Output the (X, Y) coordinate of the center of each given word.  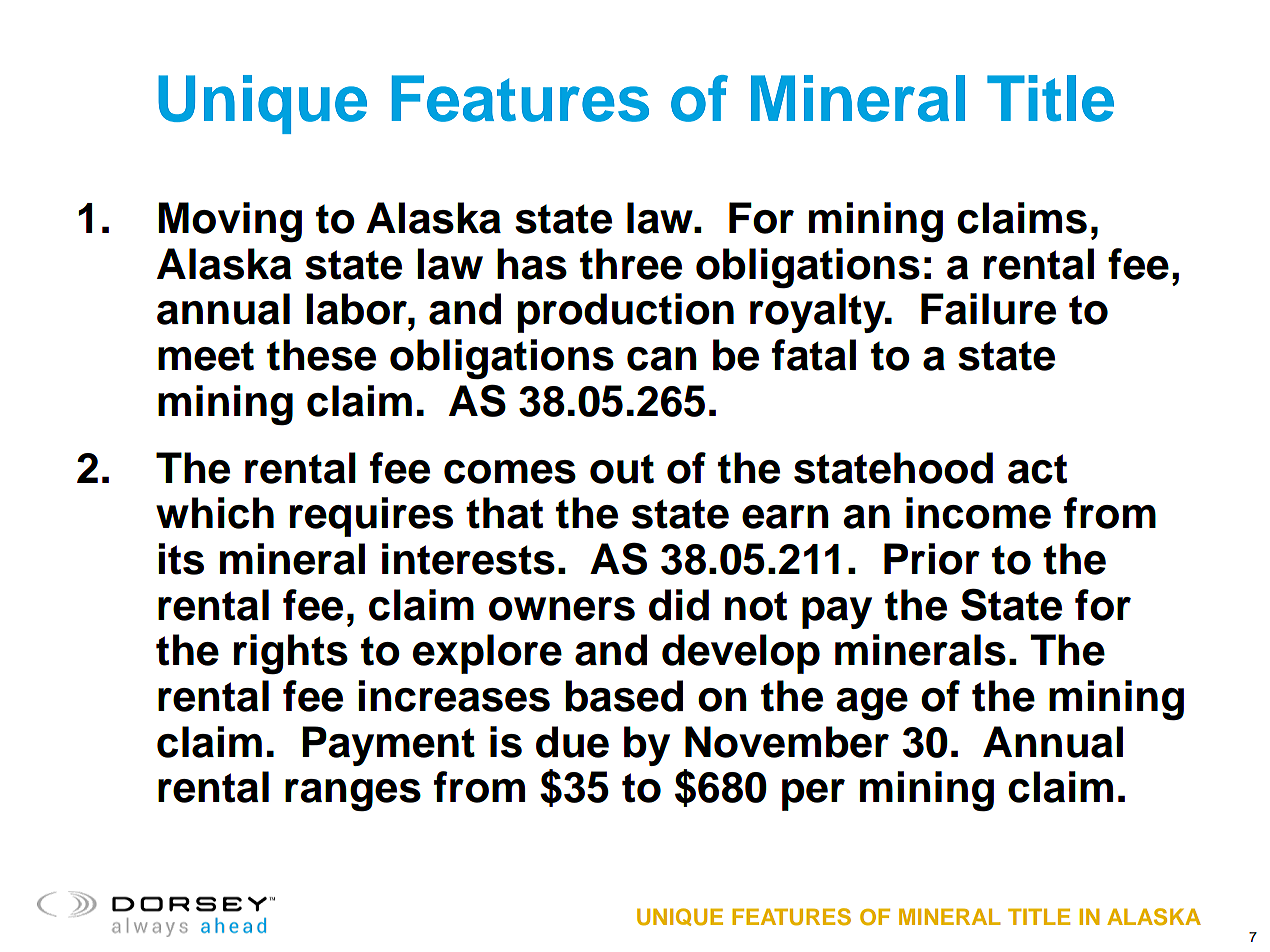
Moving (230, 222)
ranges (353, 795)
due (572, 742)
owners (562, 609)
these (321, 355)
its (181, 559)
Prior (932, 559)
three (631, 264)
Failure (988, 309)
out (622, 469)
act (1037, 469)
